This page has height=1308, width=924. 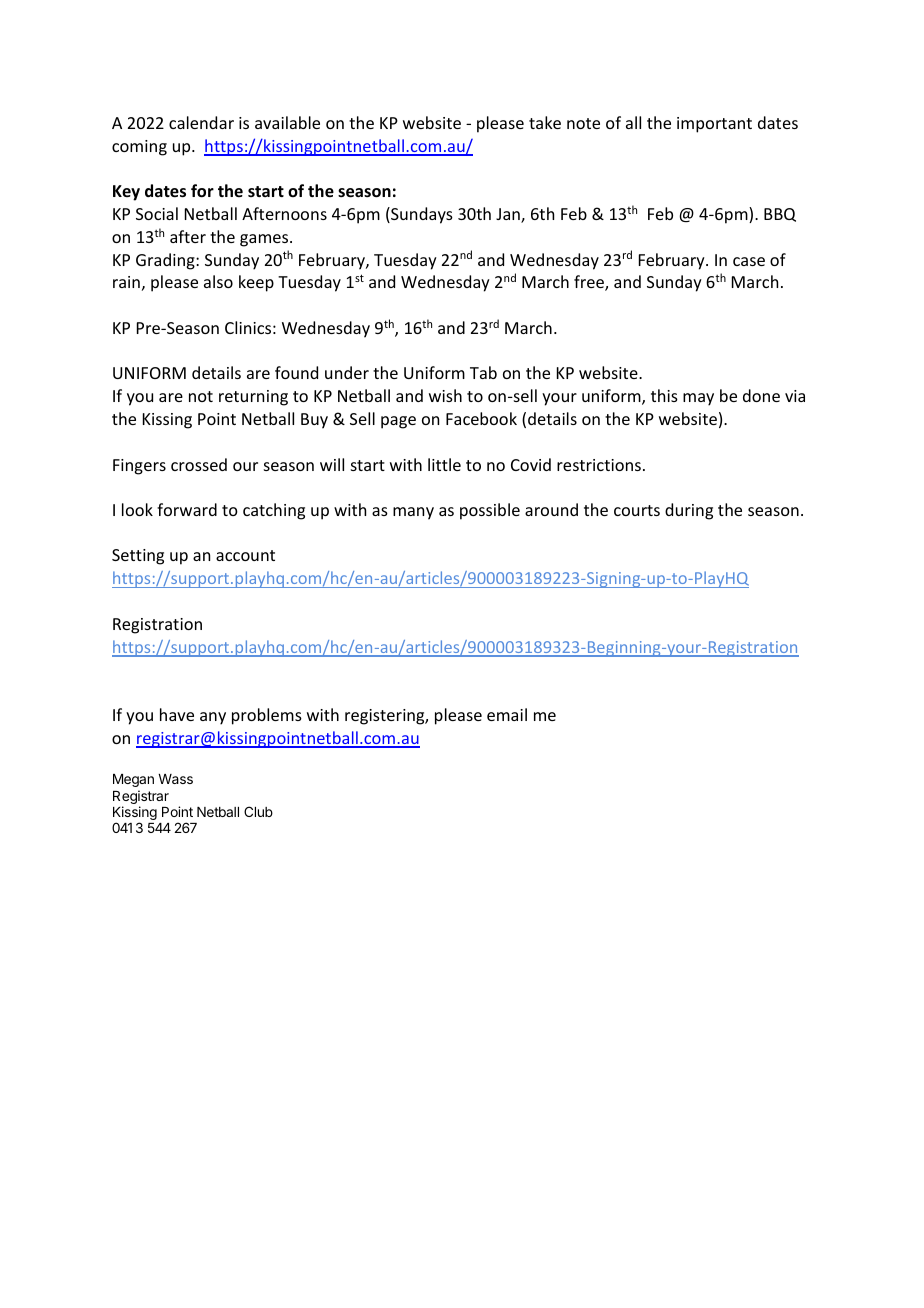 I want to click on returning, so click(x=253, y=398).
